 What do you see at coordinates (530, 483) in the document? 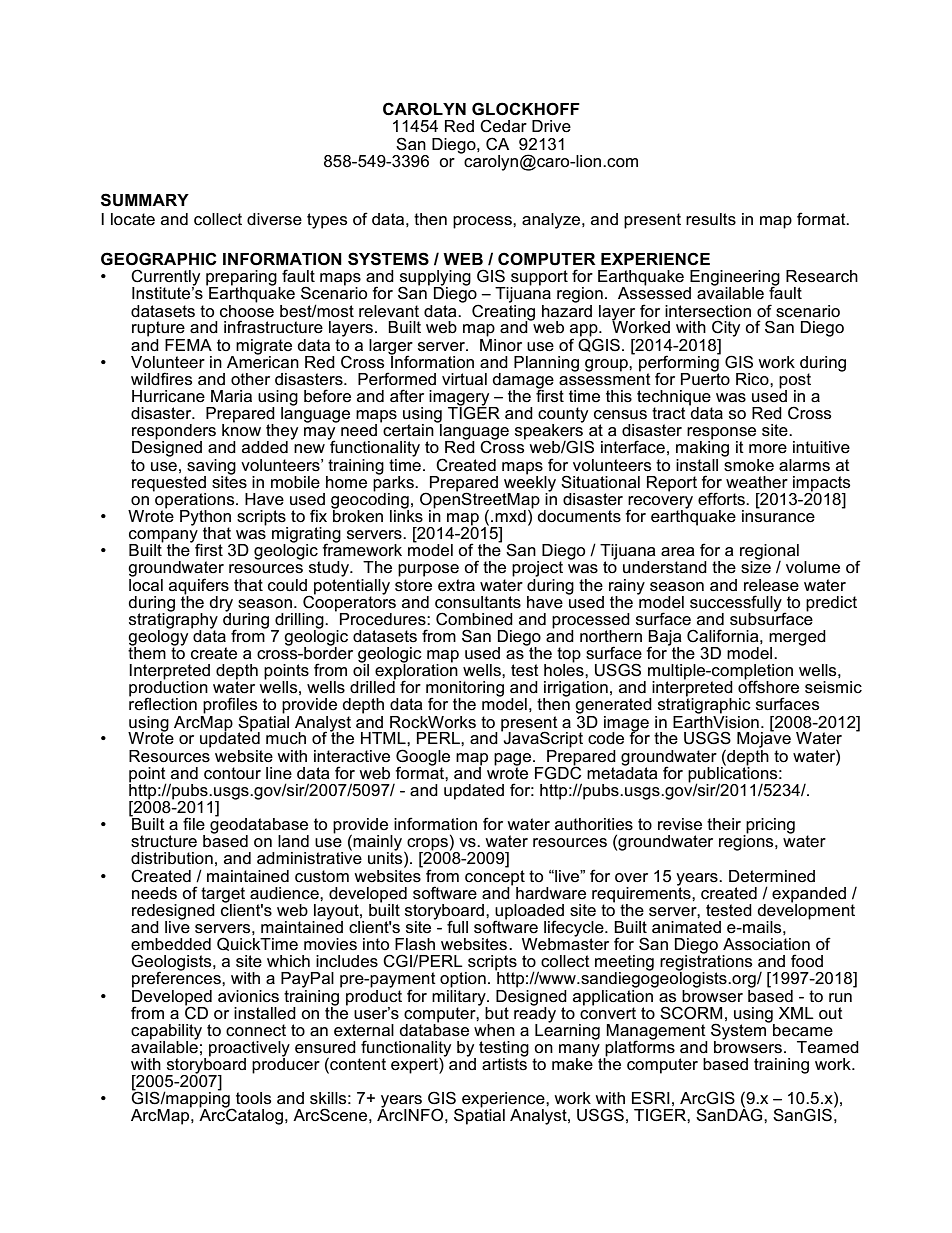
I see `weekly` at bounding box center [530, 483].
